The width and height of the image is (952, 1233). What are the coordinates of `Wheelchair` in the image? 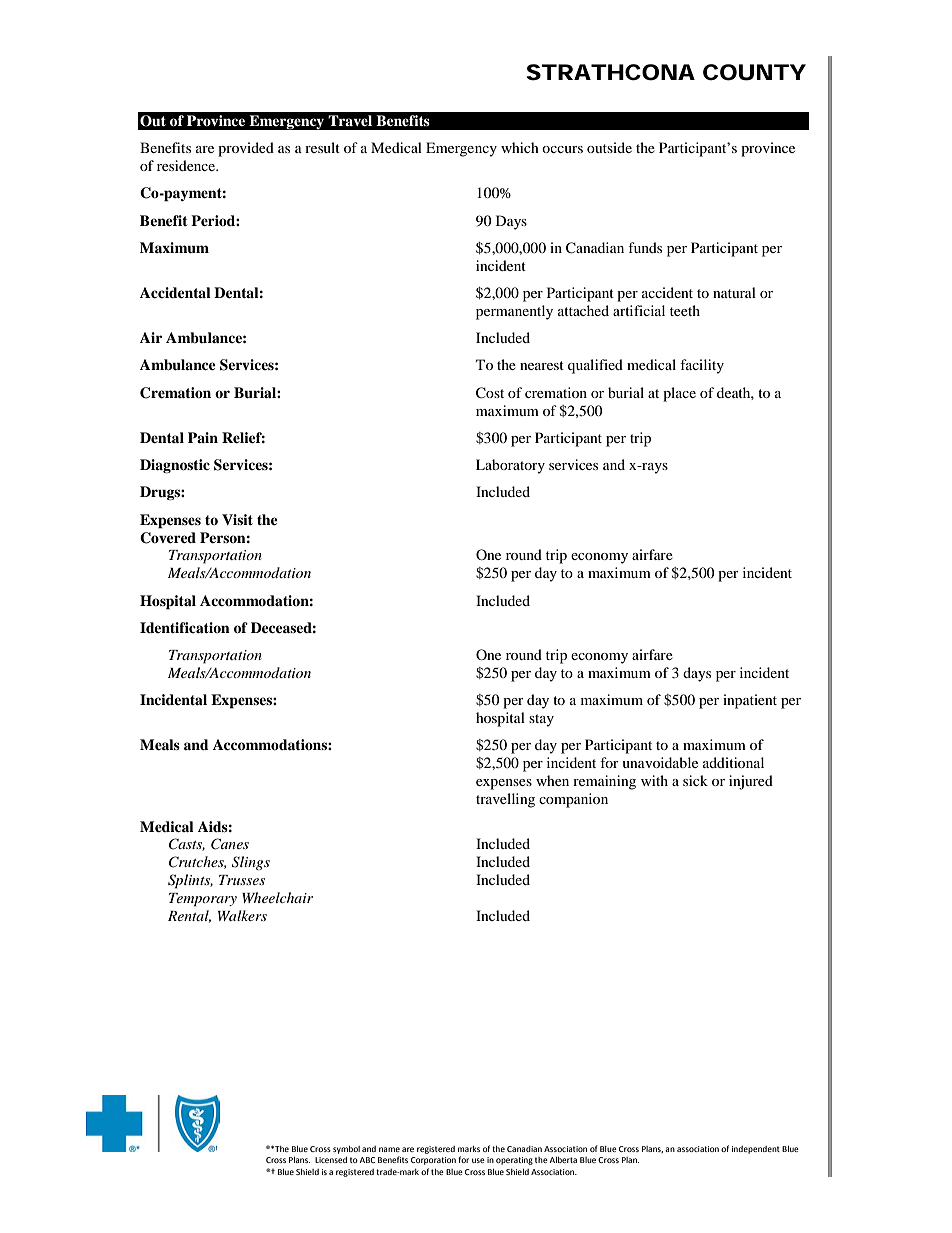 It's located at (277, 897).
